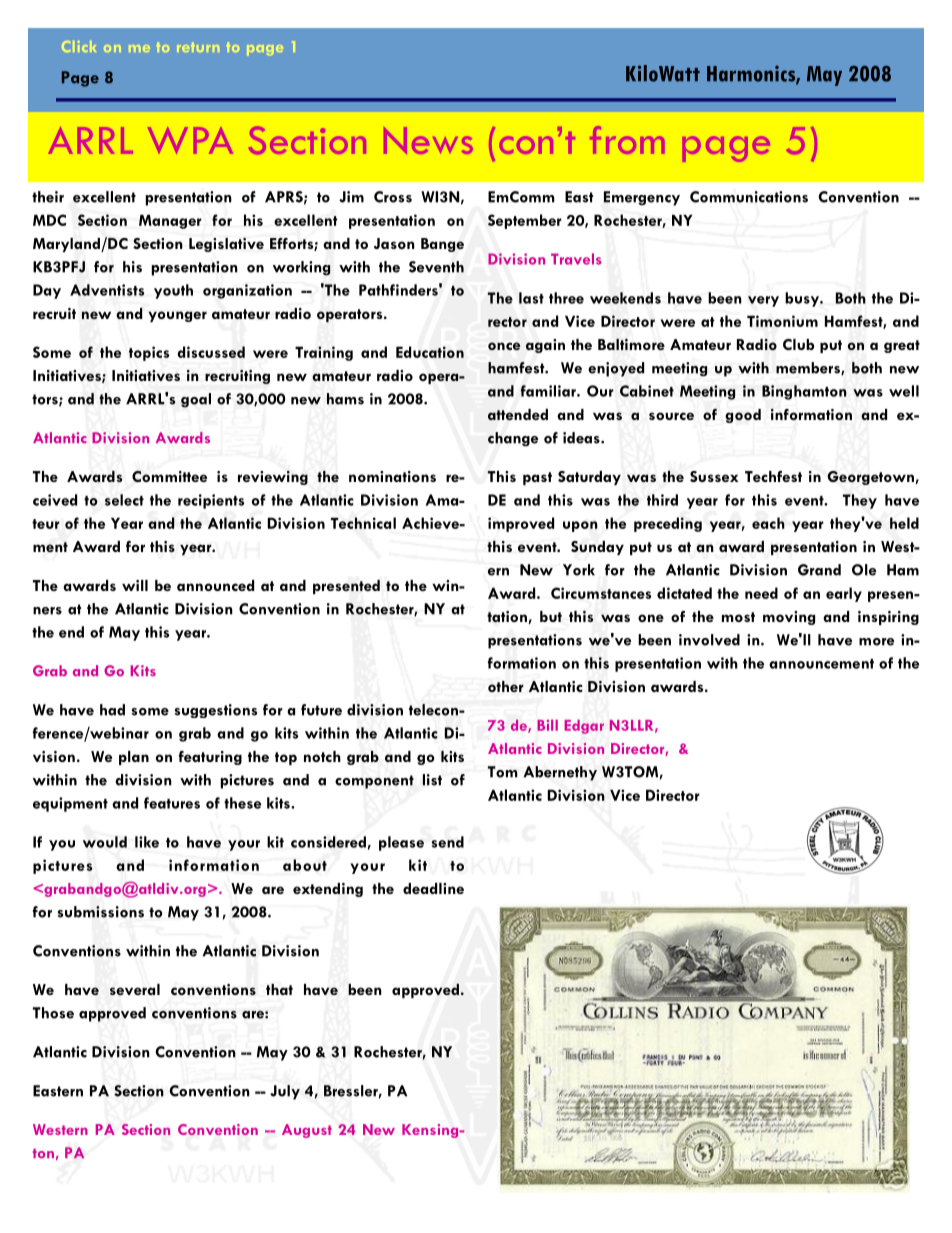 The width and height of the image is (952, 1233). I want to click on News, so click(428, 140).
